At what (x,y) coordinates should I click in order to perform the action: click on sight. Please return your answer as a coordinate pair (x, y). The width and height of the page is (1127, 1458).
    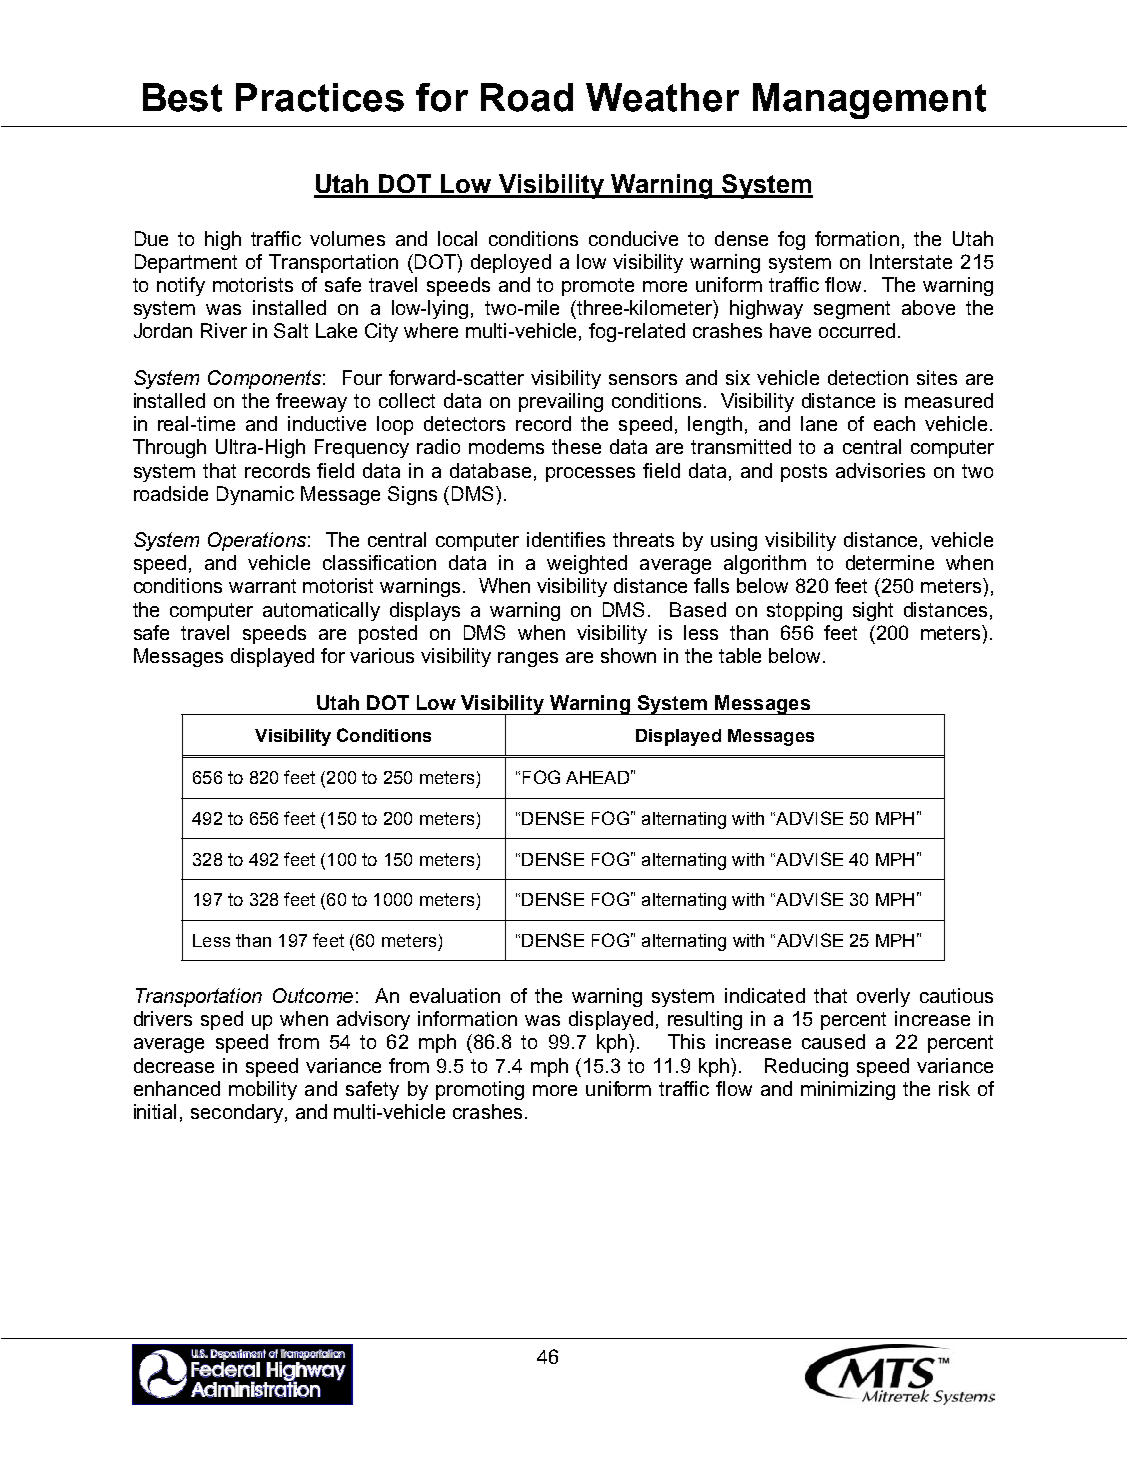
    Looking at the image, I should click on (873, 611).
